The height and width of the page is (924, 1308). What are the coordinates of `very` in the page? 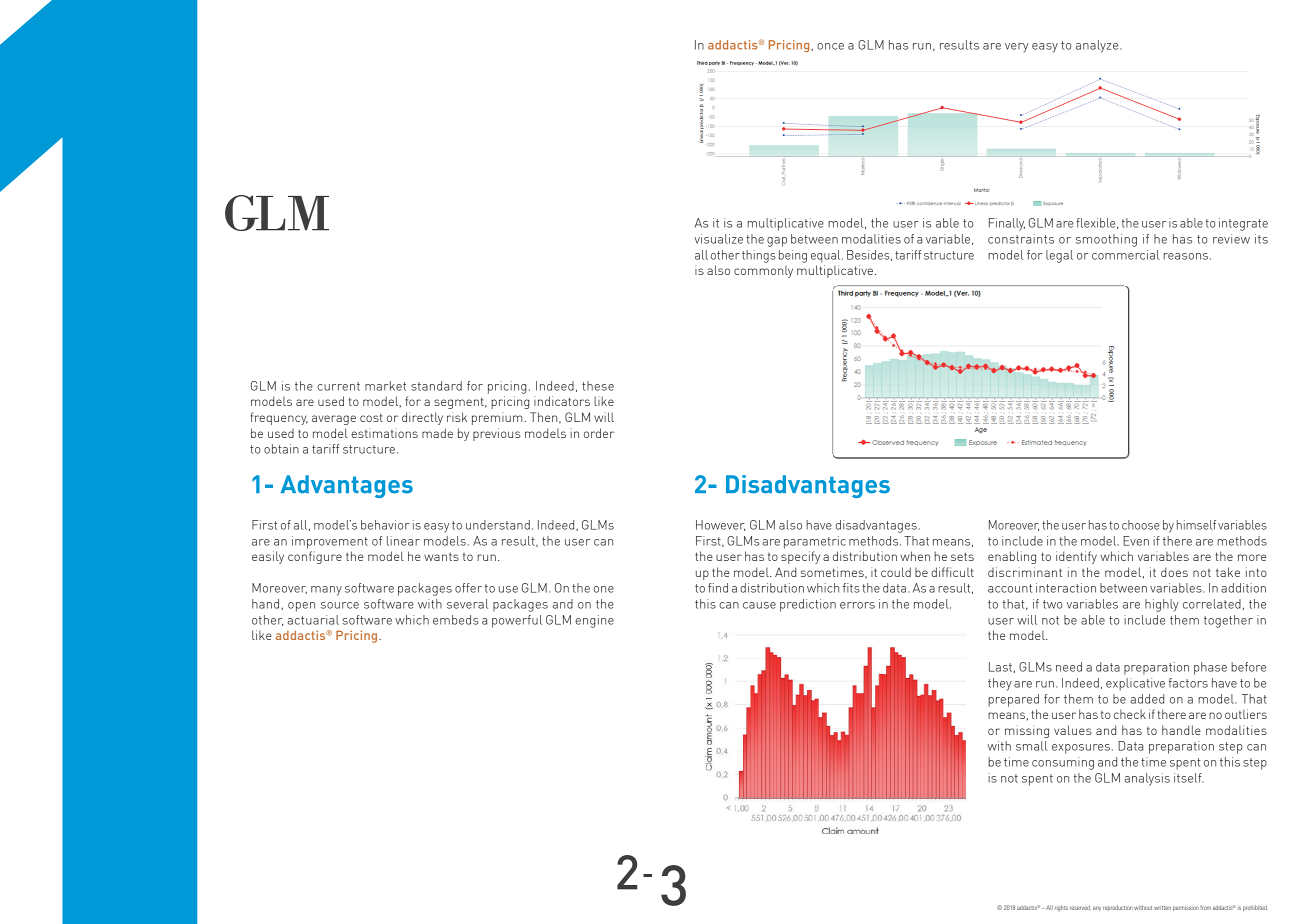 It's located at (1016, 48).
